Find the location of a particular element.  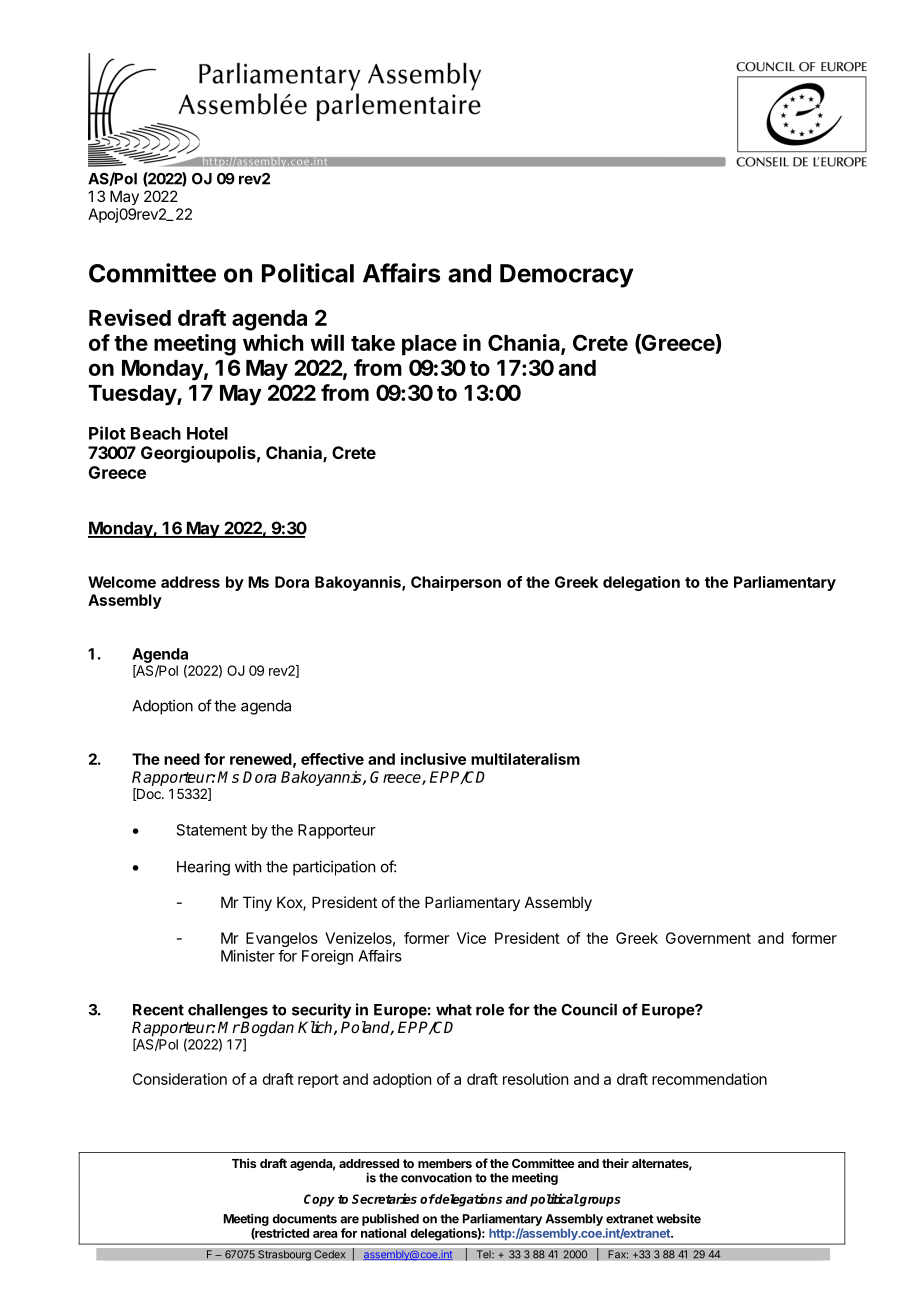

Government is located at coordinates (708, 938).
